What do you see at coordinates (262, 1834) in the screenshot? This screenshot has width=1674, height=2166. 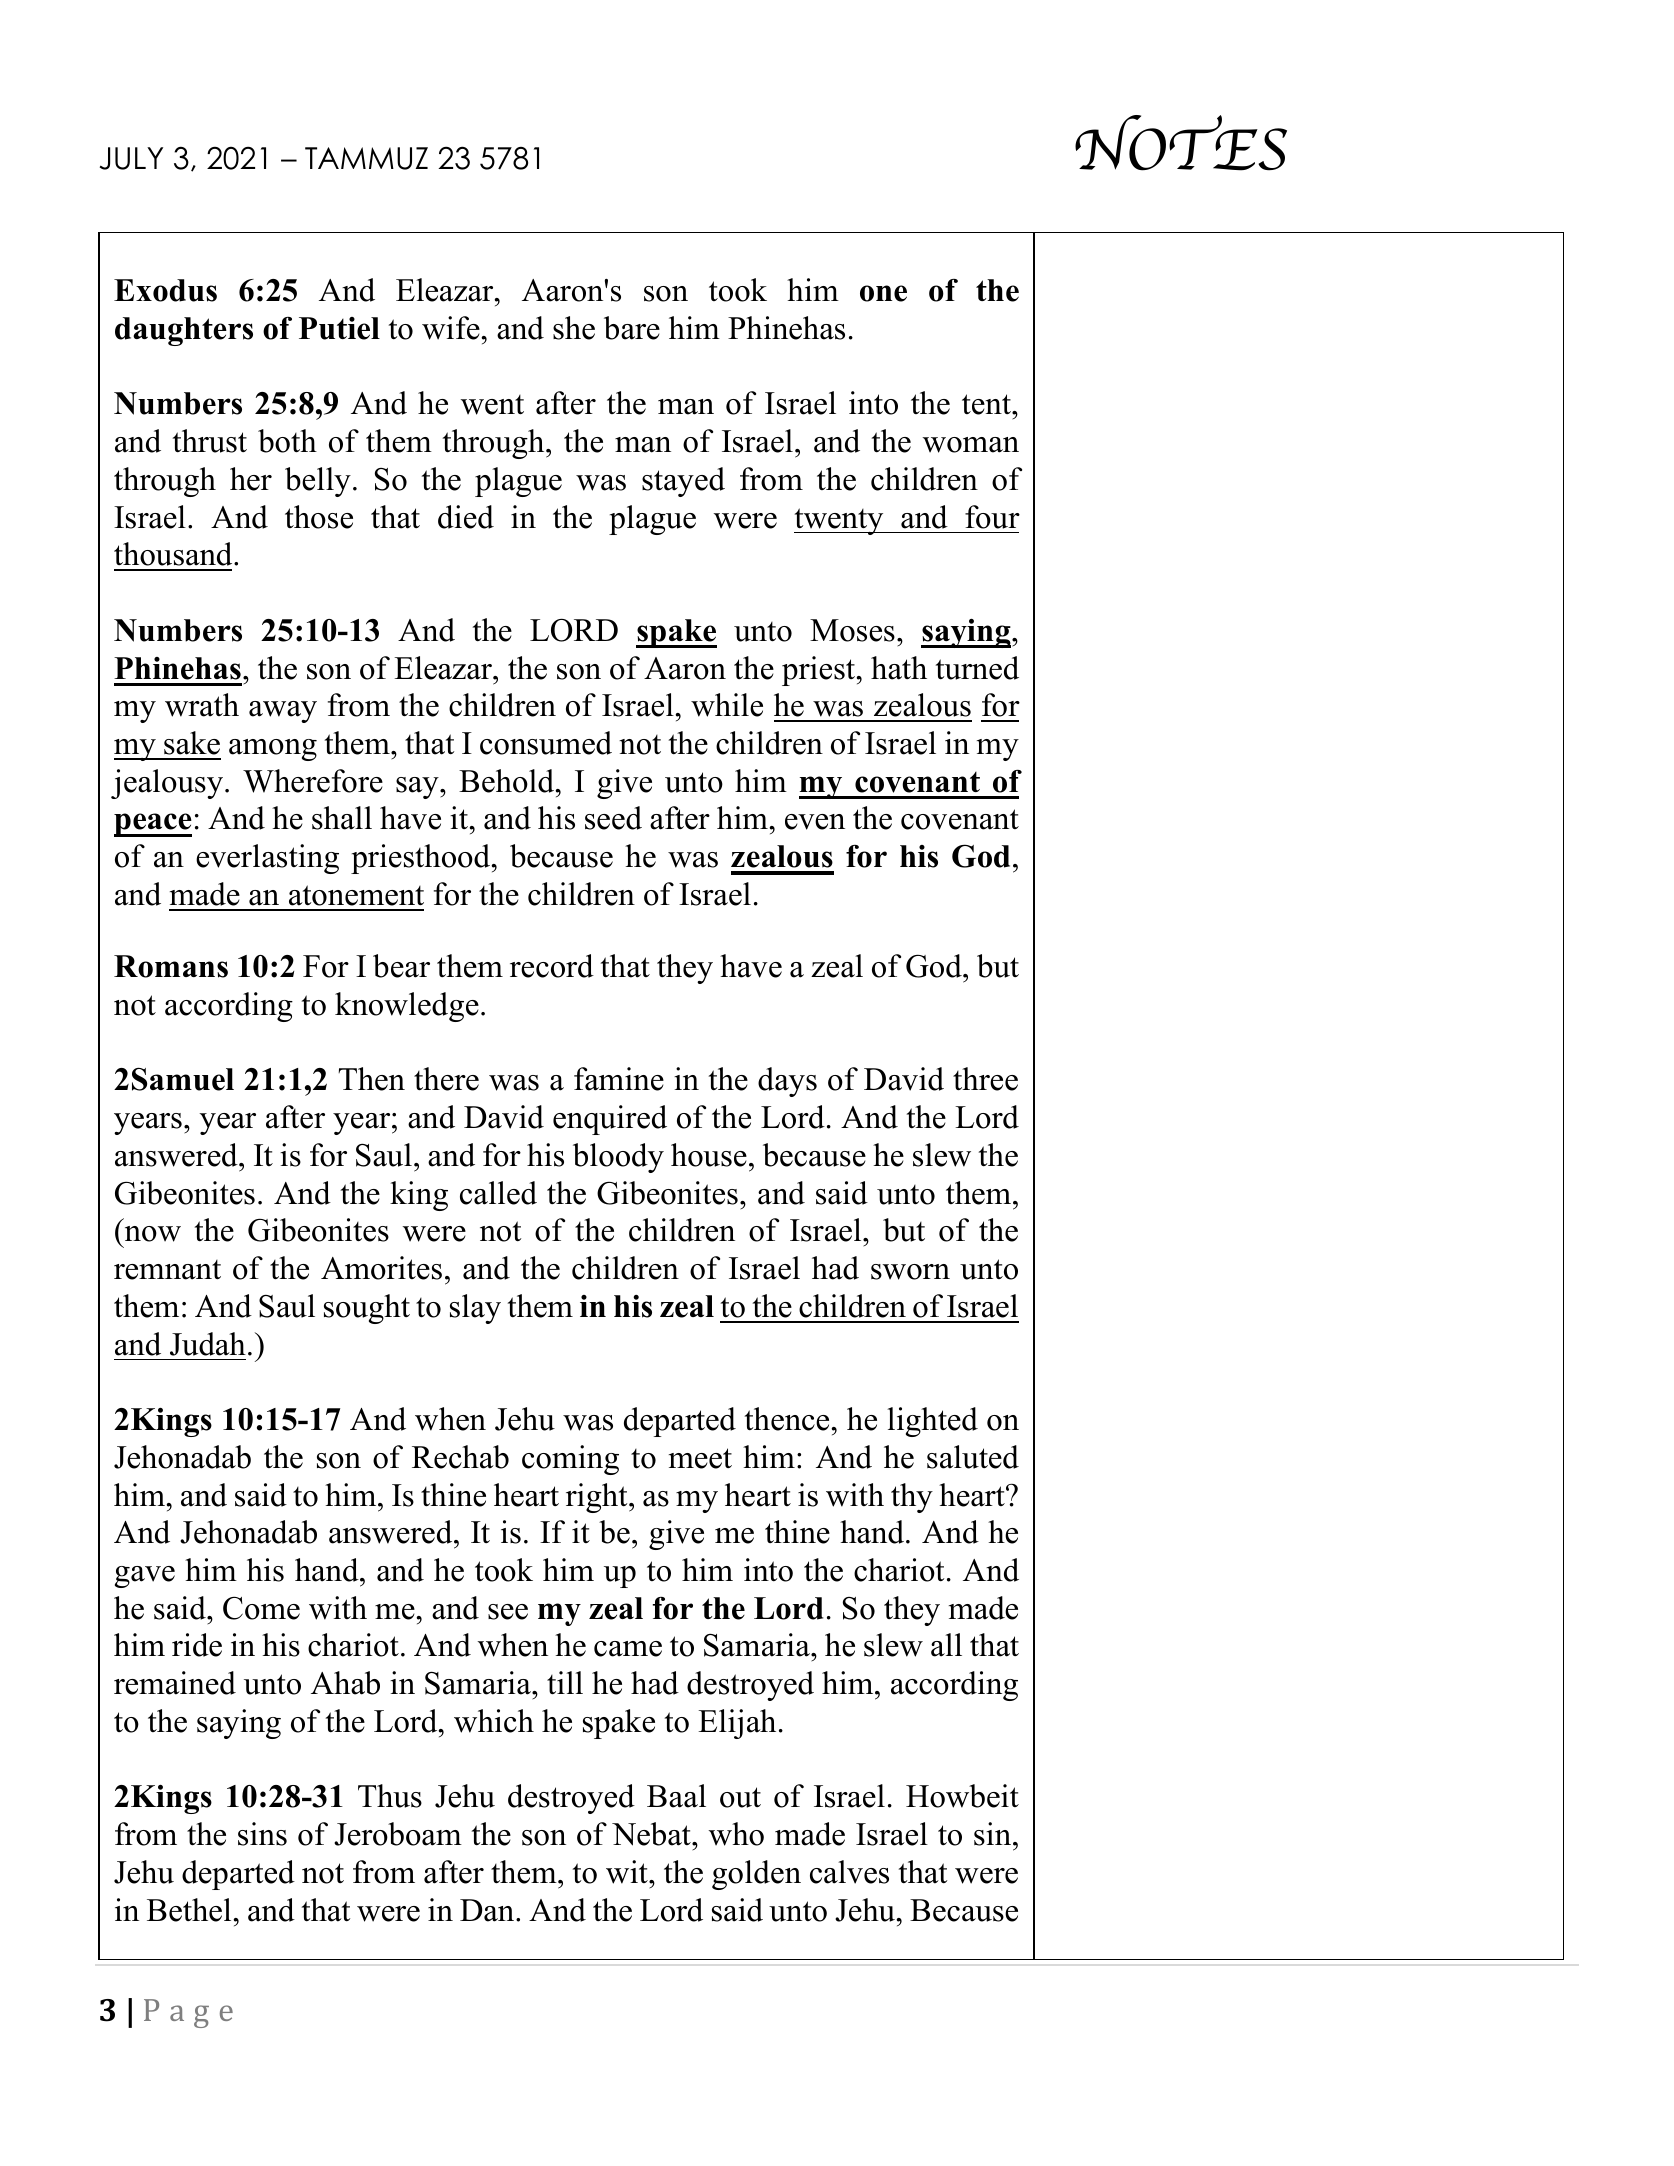 I see `sins` at bounding box center [262, 1834].
